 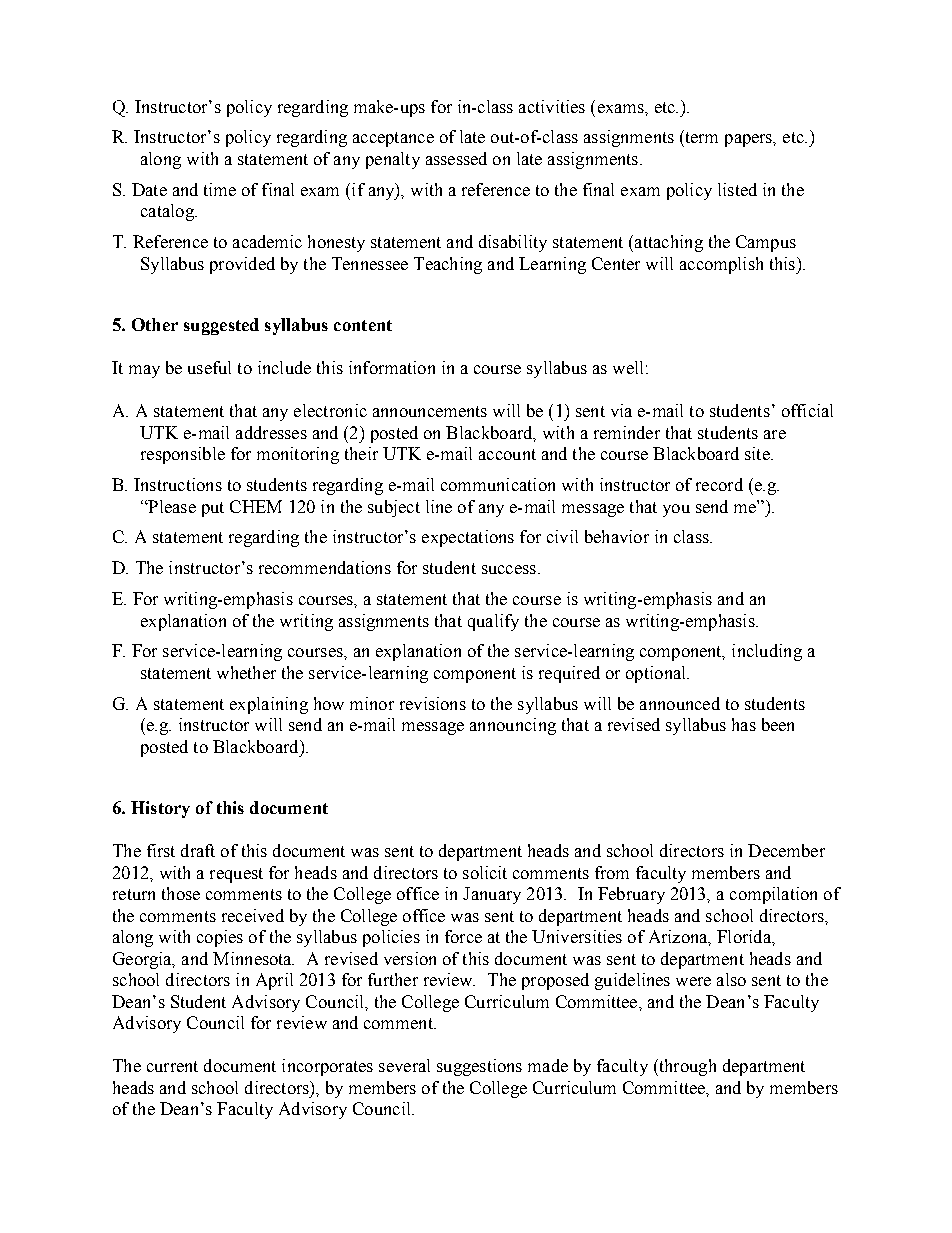 What do you see at coordinates (767, 652) in the document?
I see `including` at bounding box center [767, 652].
